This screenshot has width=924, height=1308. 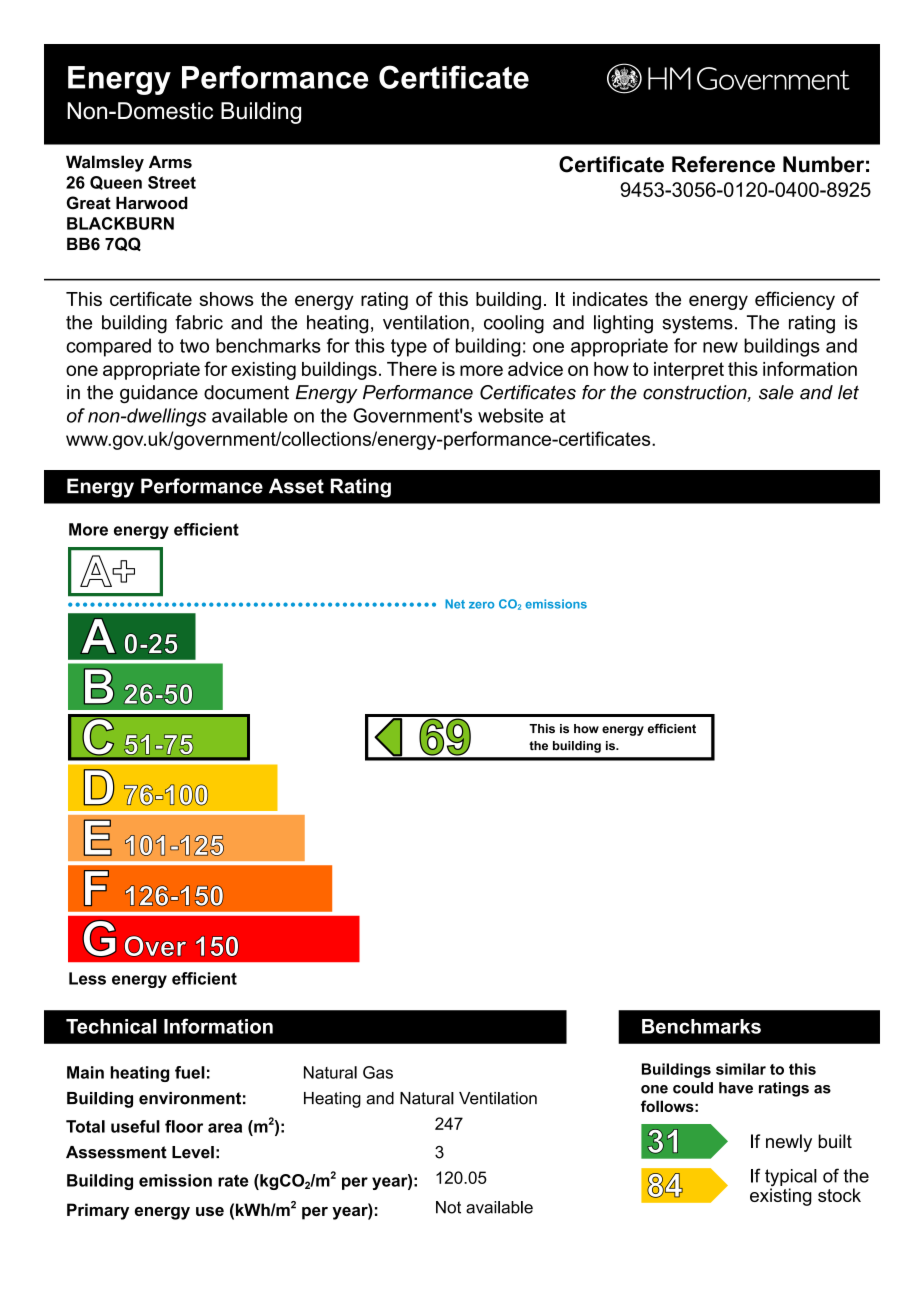 I want to click on sale, so click(x=776, y=392).
